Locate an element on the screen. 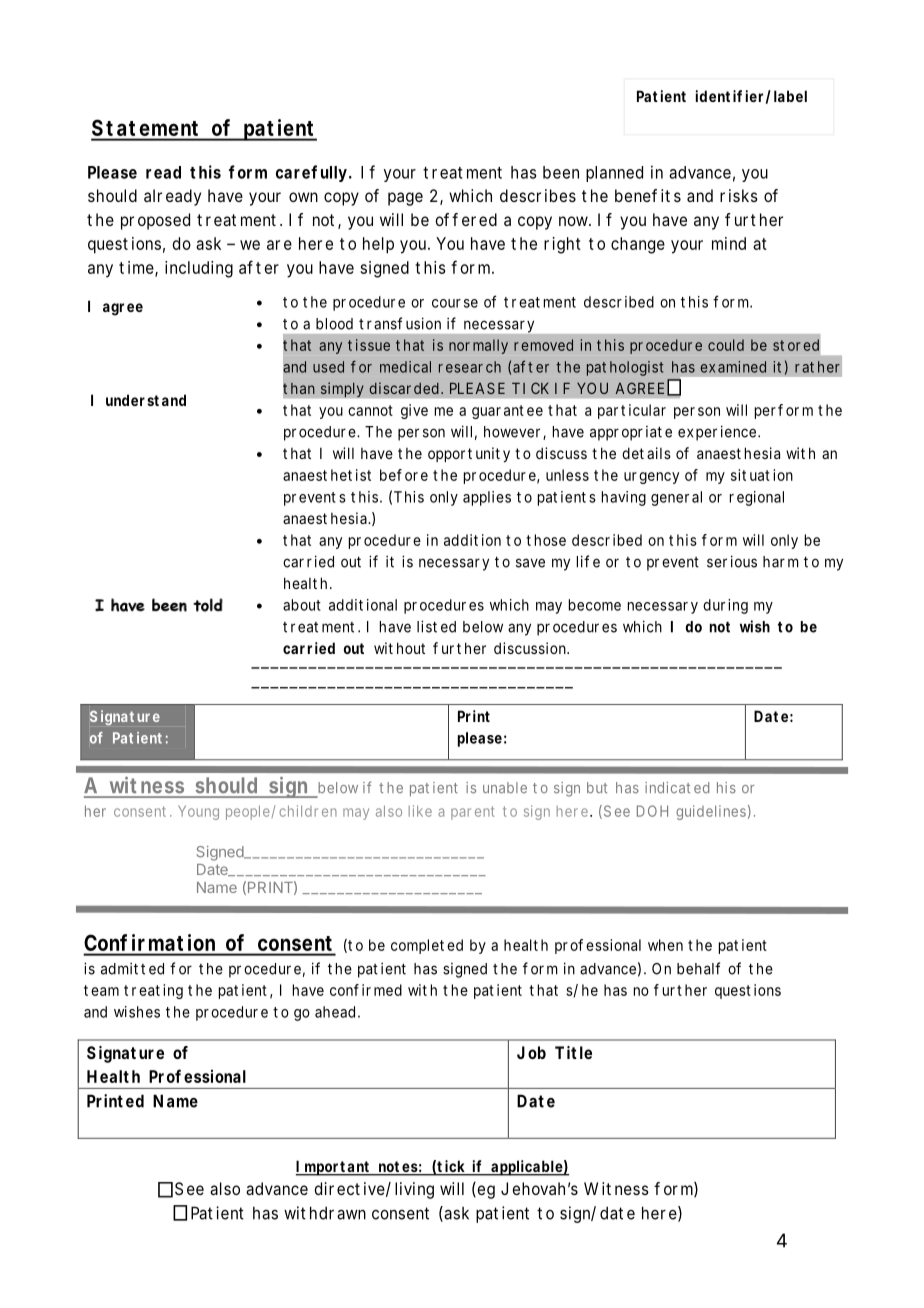 Image resolution: width=924 pixels, height=1308 pixels. proposed is located at coordinates (155, 221).
